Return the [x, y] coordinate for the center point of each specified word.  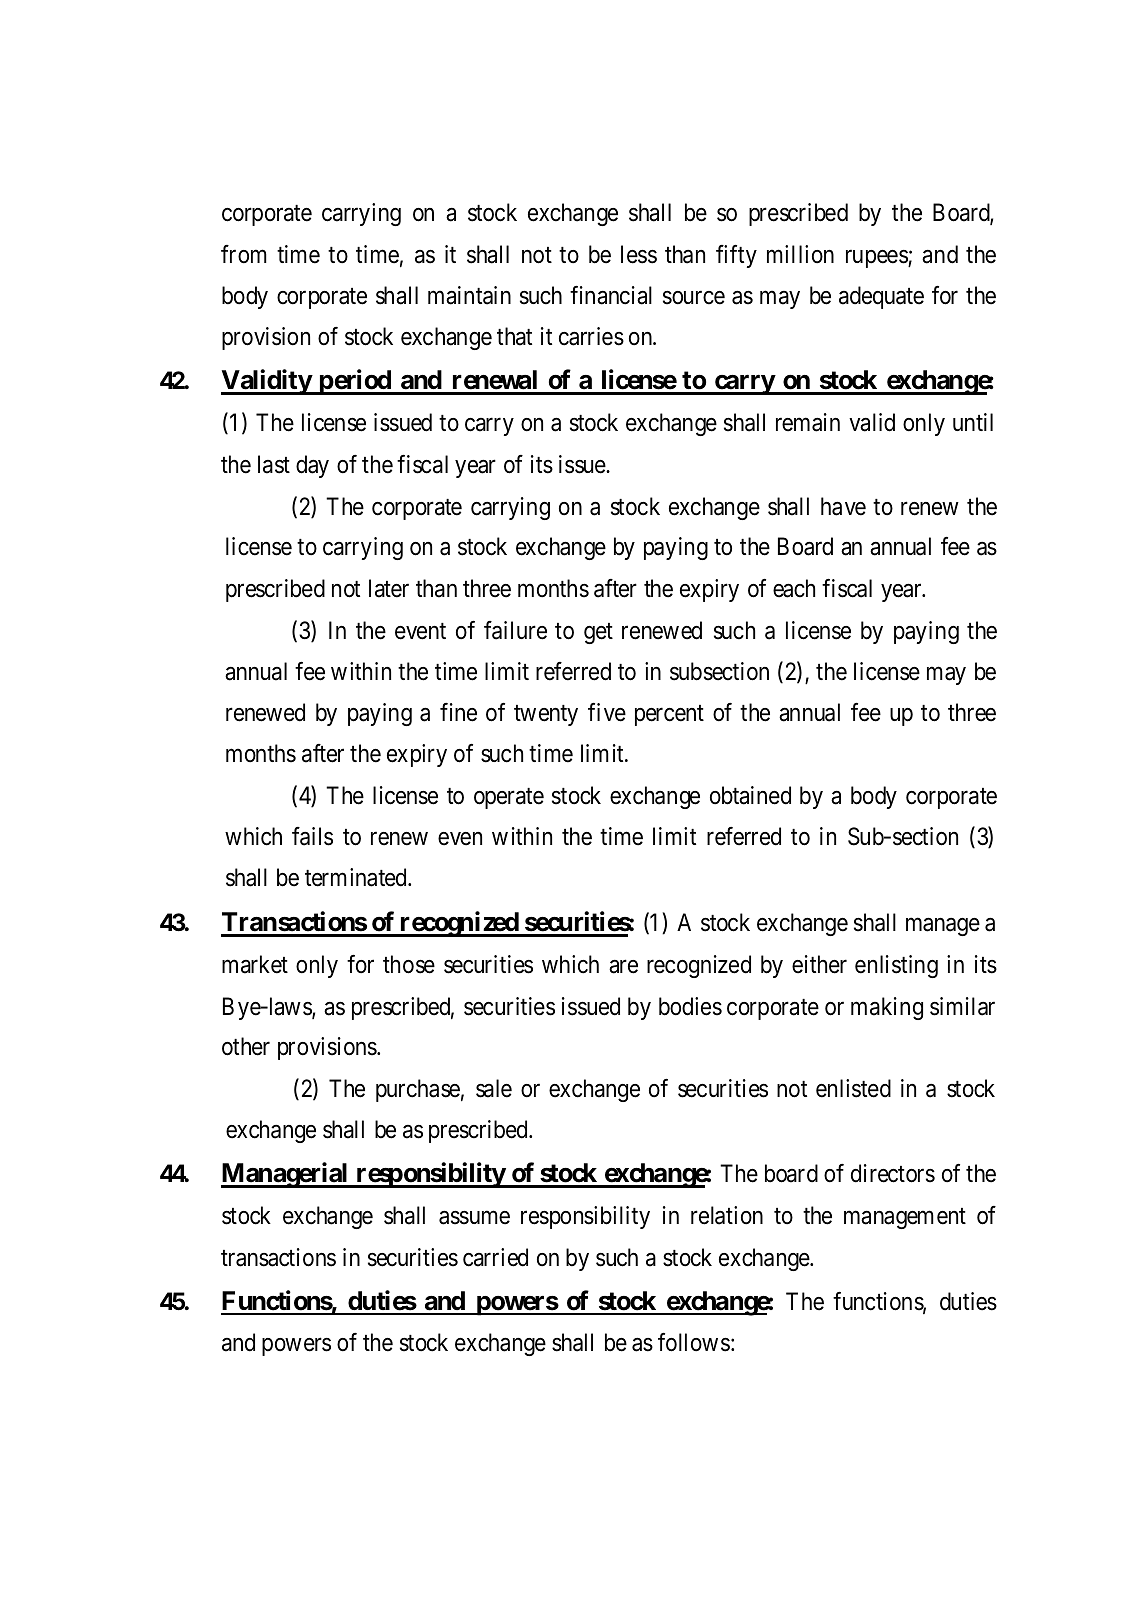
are [623, 967]
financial [611, 295]
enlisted [853, 1088]
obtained [750, 795]
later [389, 588]
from [244, 254]
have [843, 506]
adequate [881, 297]
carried [495, 1257]
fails [312, 836]
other [246, 1046]
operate [509, 798]
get [598, 633]
